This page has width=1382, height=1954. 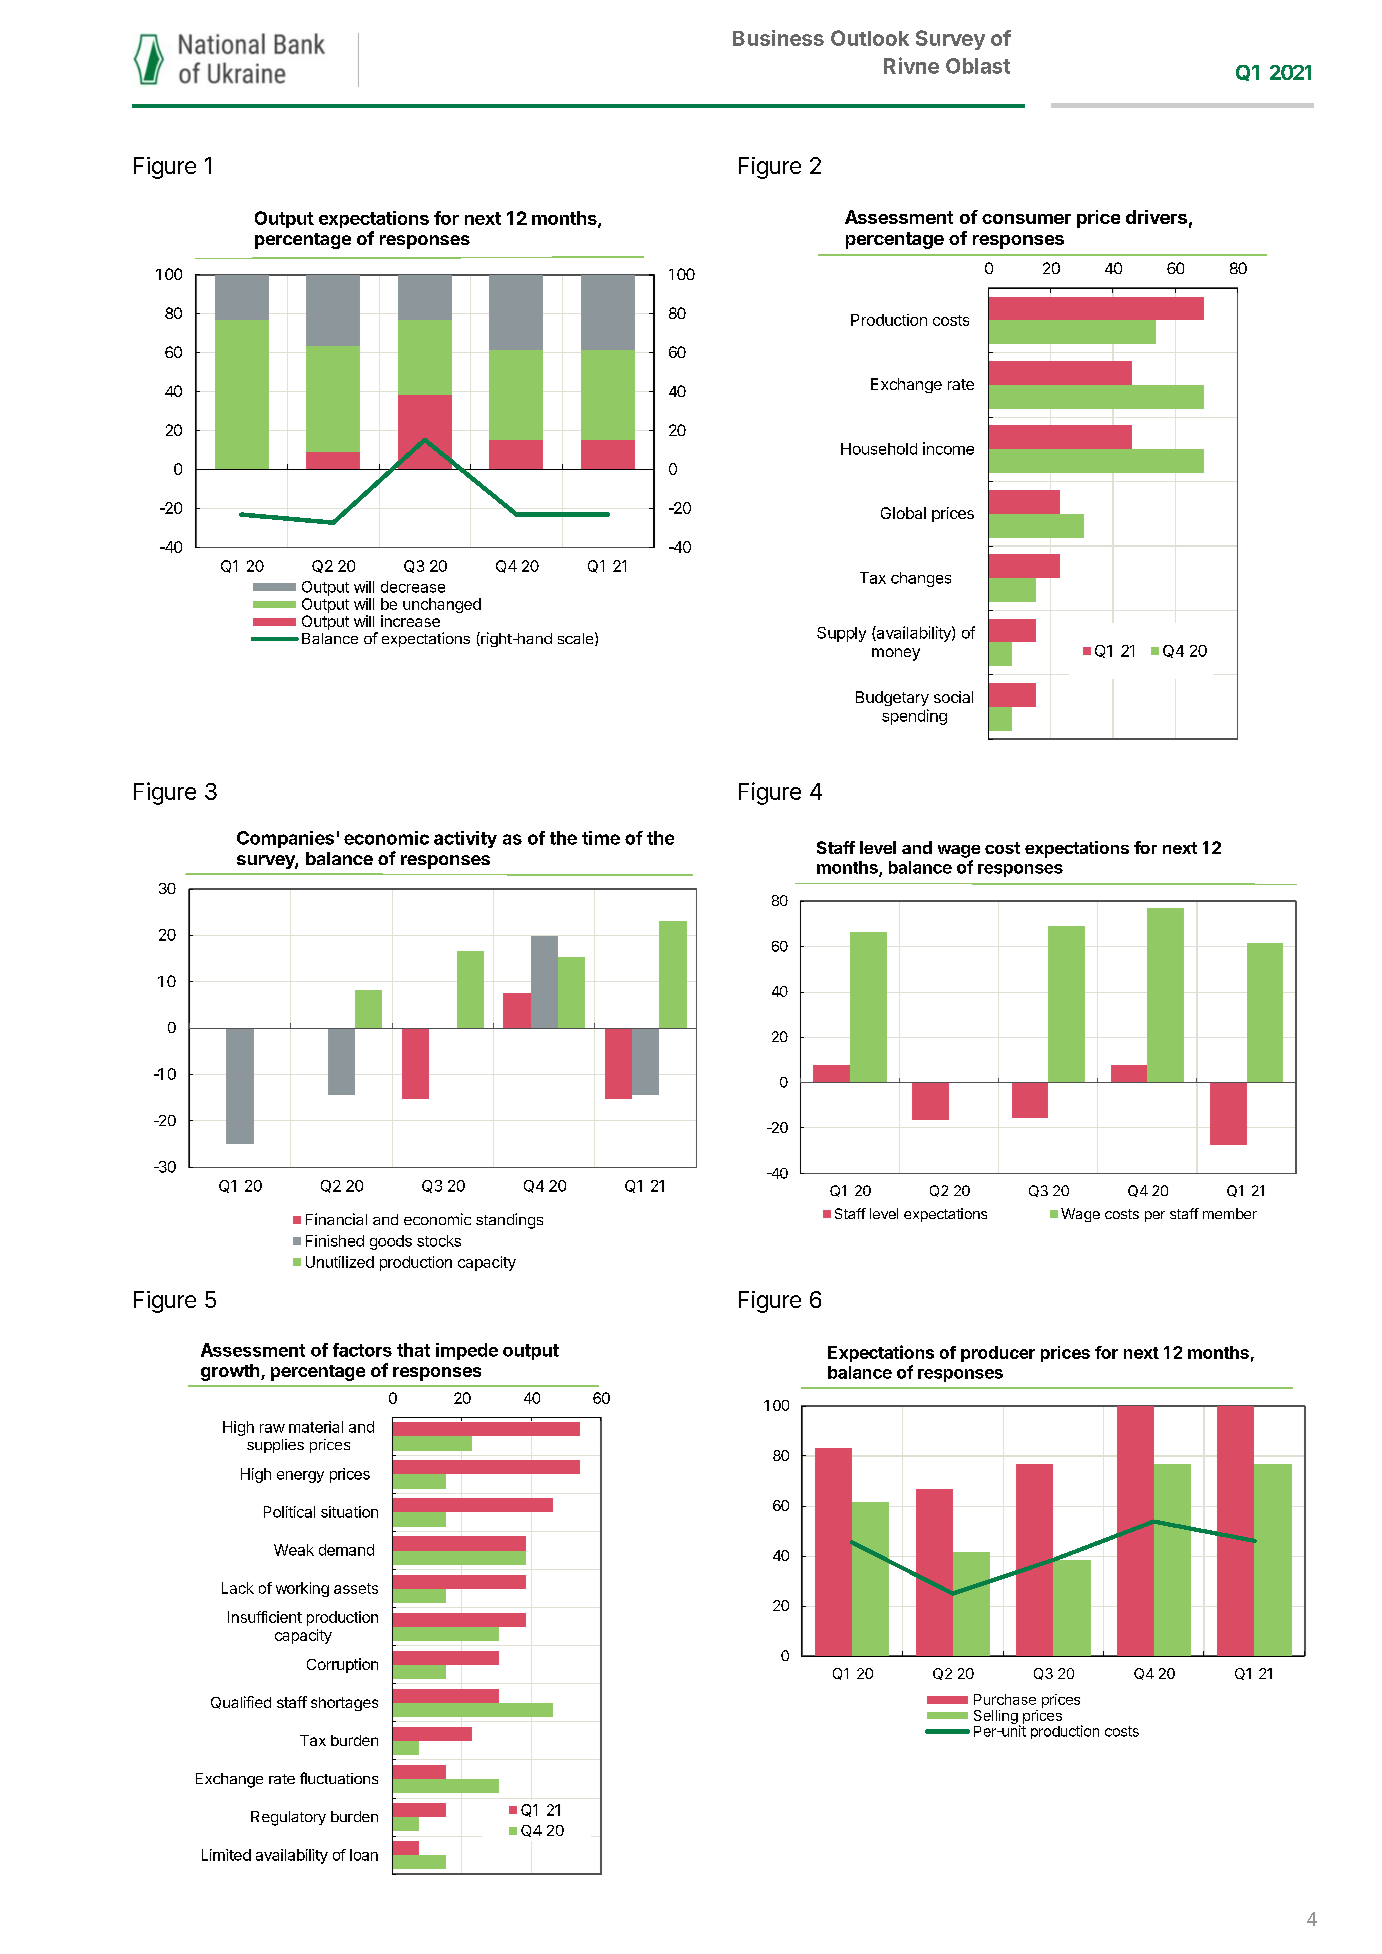 I want to click on fluctuations, so click(x=339, y=1778).
